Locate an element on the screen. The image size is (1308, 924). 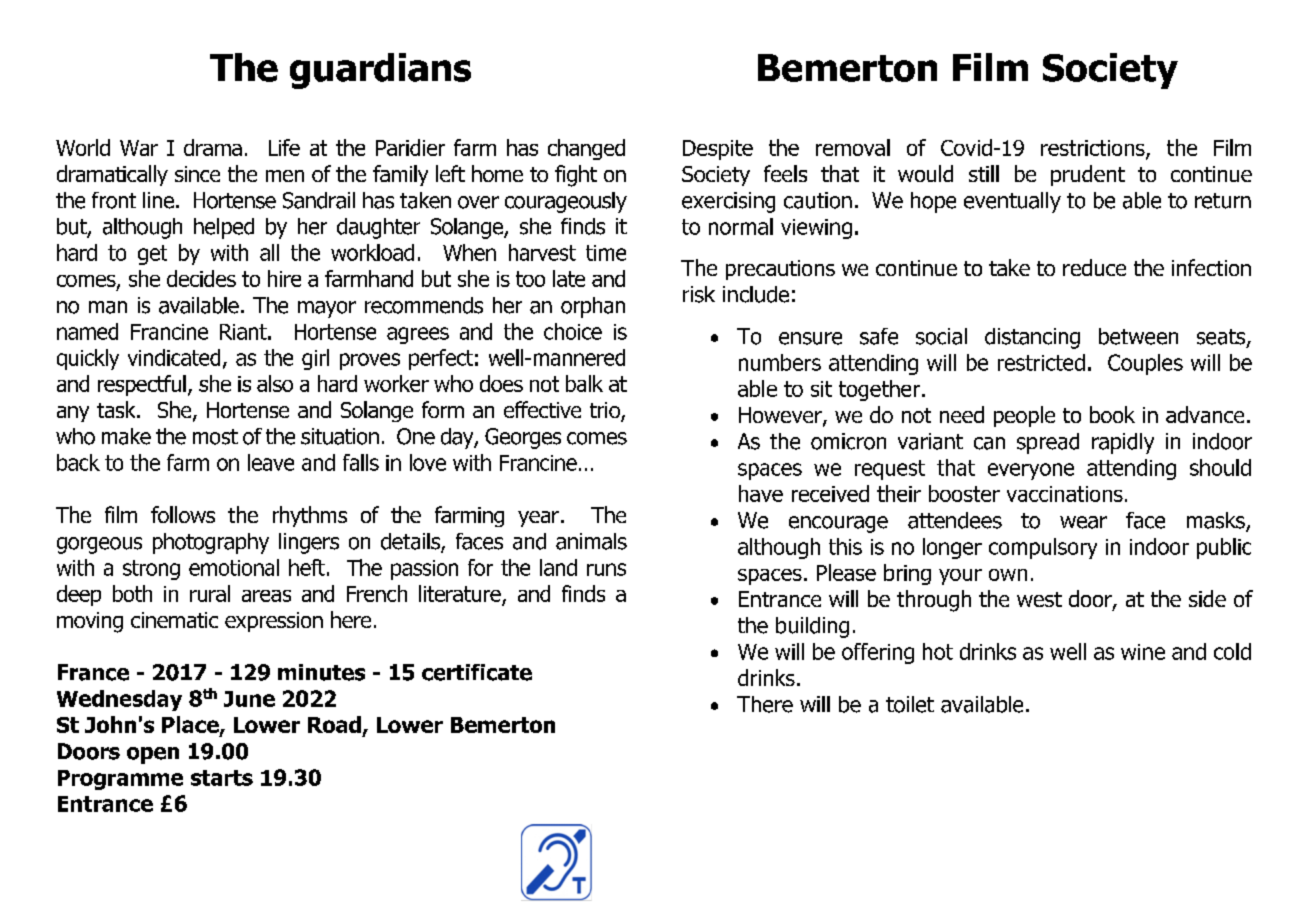
guardians is located at coordinates (380, 71).
